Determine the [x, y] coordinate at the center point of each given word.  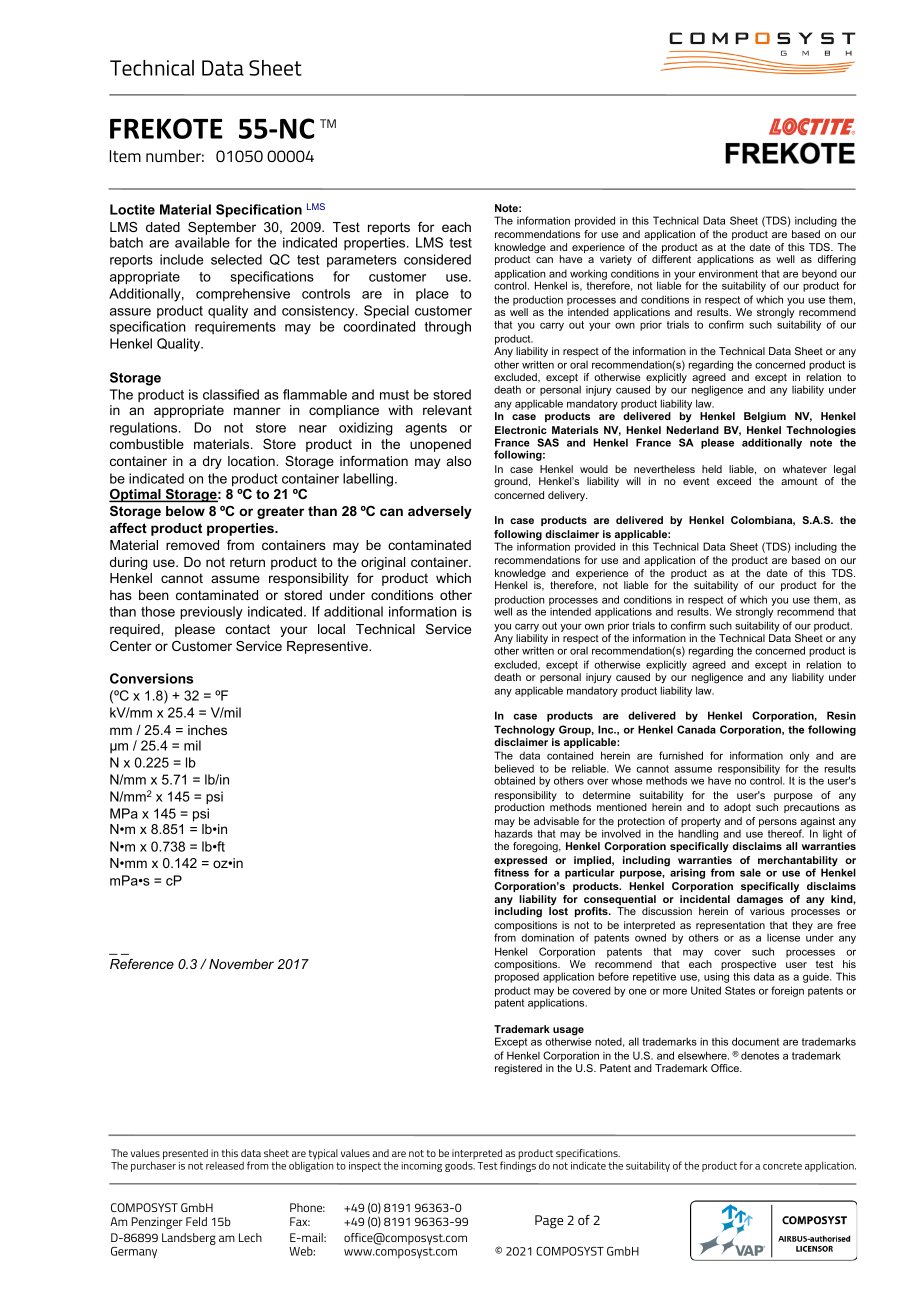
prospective [748, 966]
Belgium [765, 417]
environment [728, 274]
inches [207, 730]
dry [212, 462]
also [459, 461]
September [222, 228]
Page [549, 1222]
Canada [696, 729]
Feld [196, 1221]
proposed [517, 978]
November [240, 964]
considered [437, 259]
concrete [782, 1166]
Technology [524, 732]
